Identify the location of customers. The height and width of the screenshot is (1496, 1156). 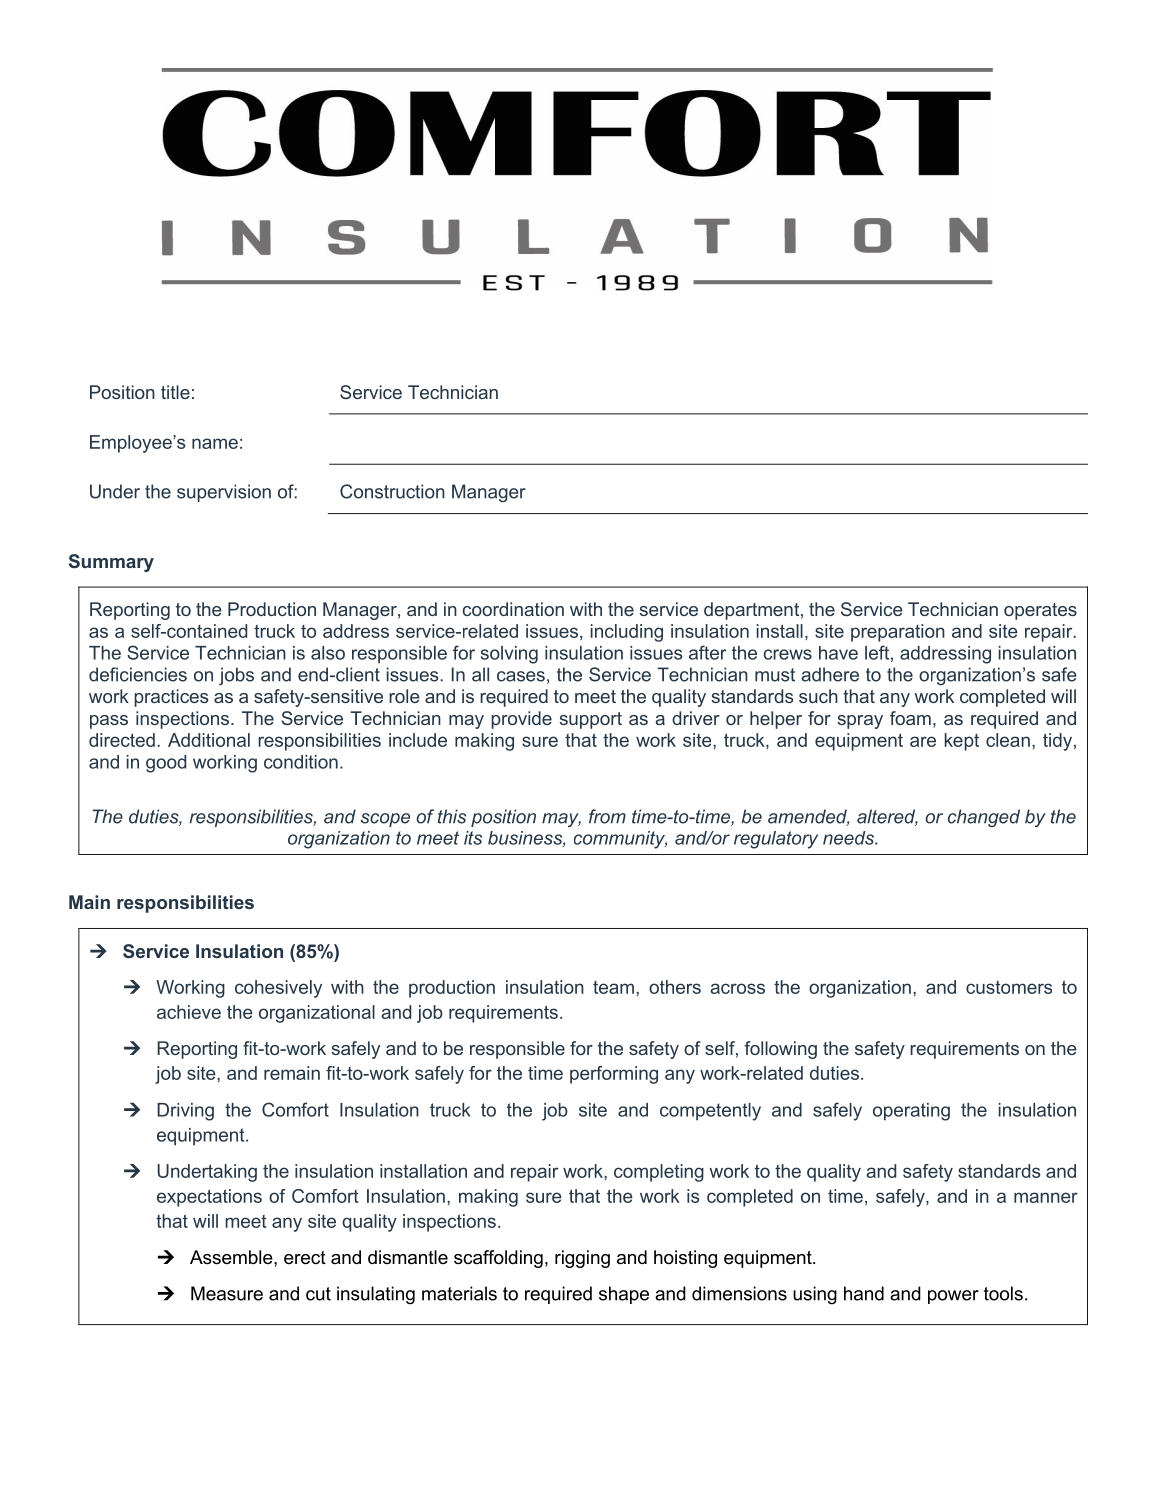
(1009, 987).
